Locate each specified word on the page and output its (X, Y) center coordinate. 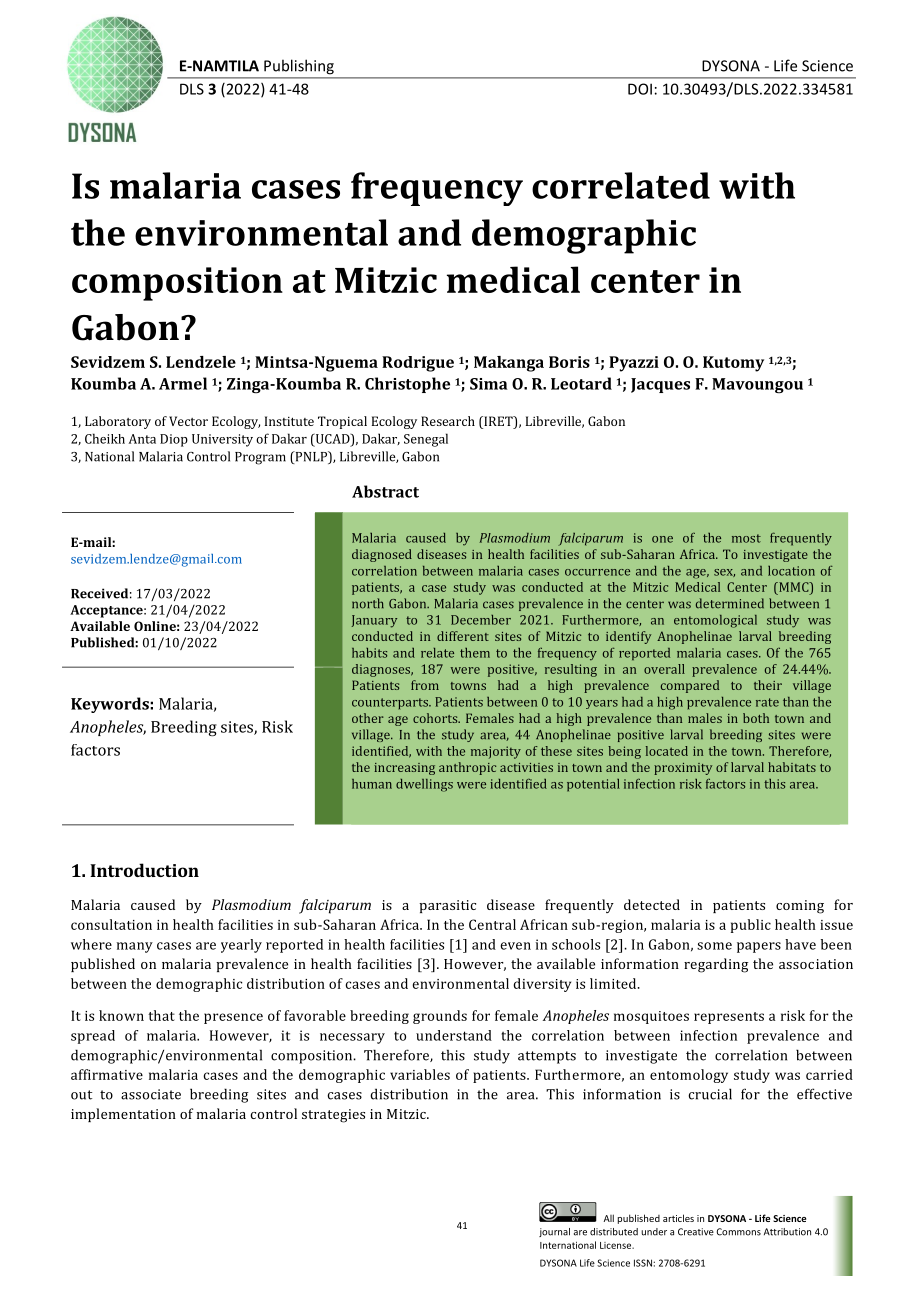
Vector (188, 421)
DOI (640, 89)
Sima (489, 384)
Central (492, 924)
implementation (123, 1115)
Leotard (581, 383)
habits (369, 653)
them (475, 653)
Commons (739, 1232)
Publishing (299, 67)
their (768, 685)
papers (759, 947)
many (135, 947)
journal (554, 1232)
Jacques (660, 385)
